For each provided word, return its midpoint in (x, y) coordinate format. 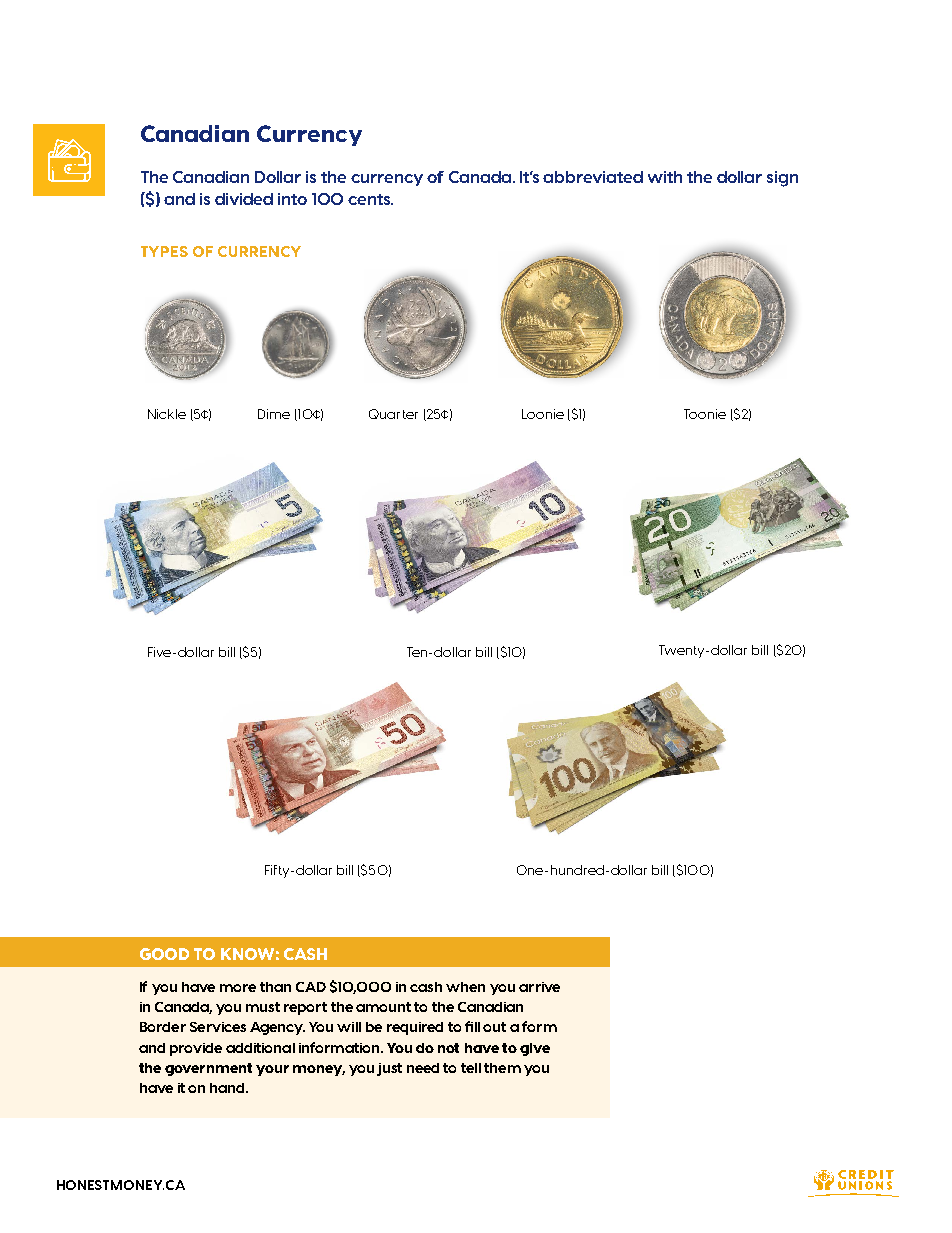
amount (383, 1007)
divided (244, 199)
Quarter (393, 414)
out (494, 1027)
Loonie (543, 414)
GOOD (164, 954)
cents (370, 199)
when (465, 987)
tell (471, 1068)
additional (260, 1048)
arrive (539, 987)
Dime (274, 414)
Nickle (167, 414)
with (665, 177)
